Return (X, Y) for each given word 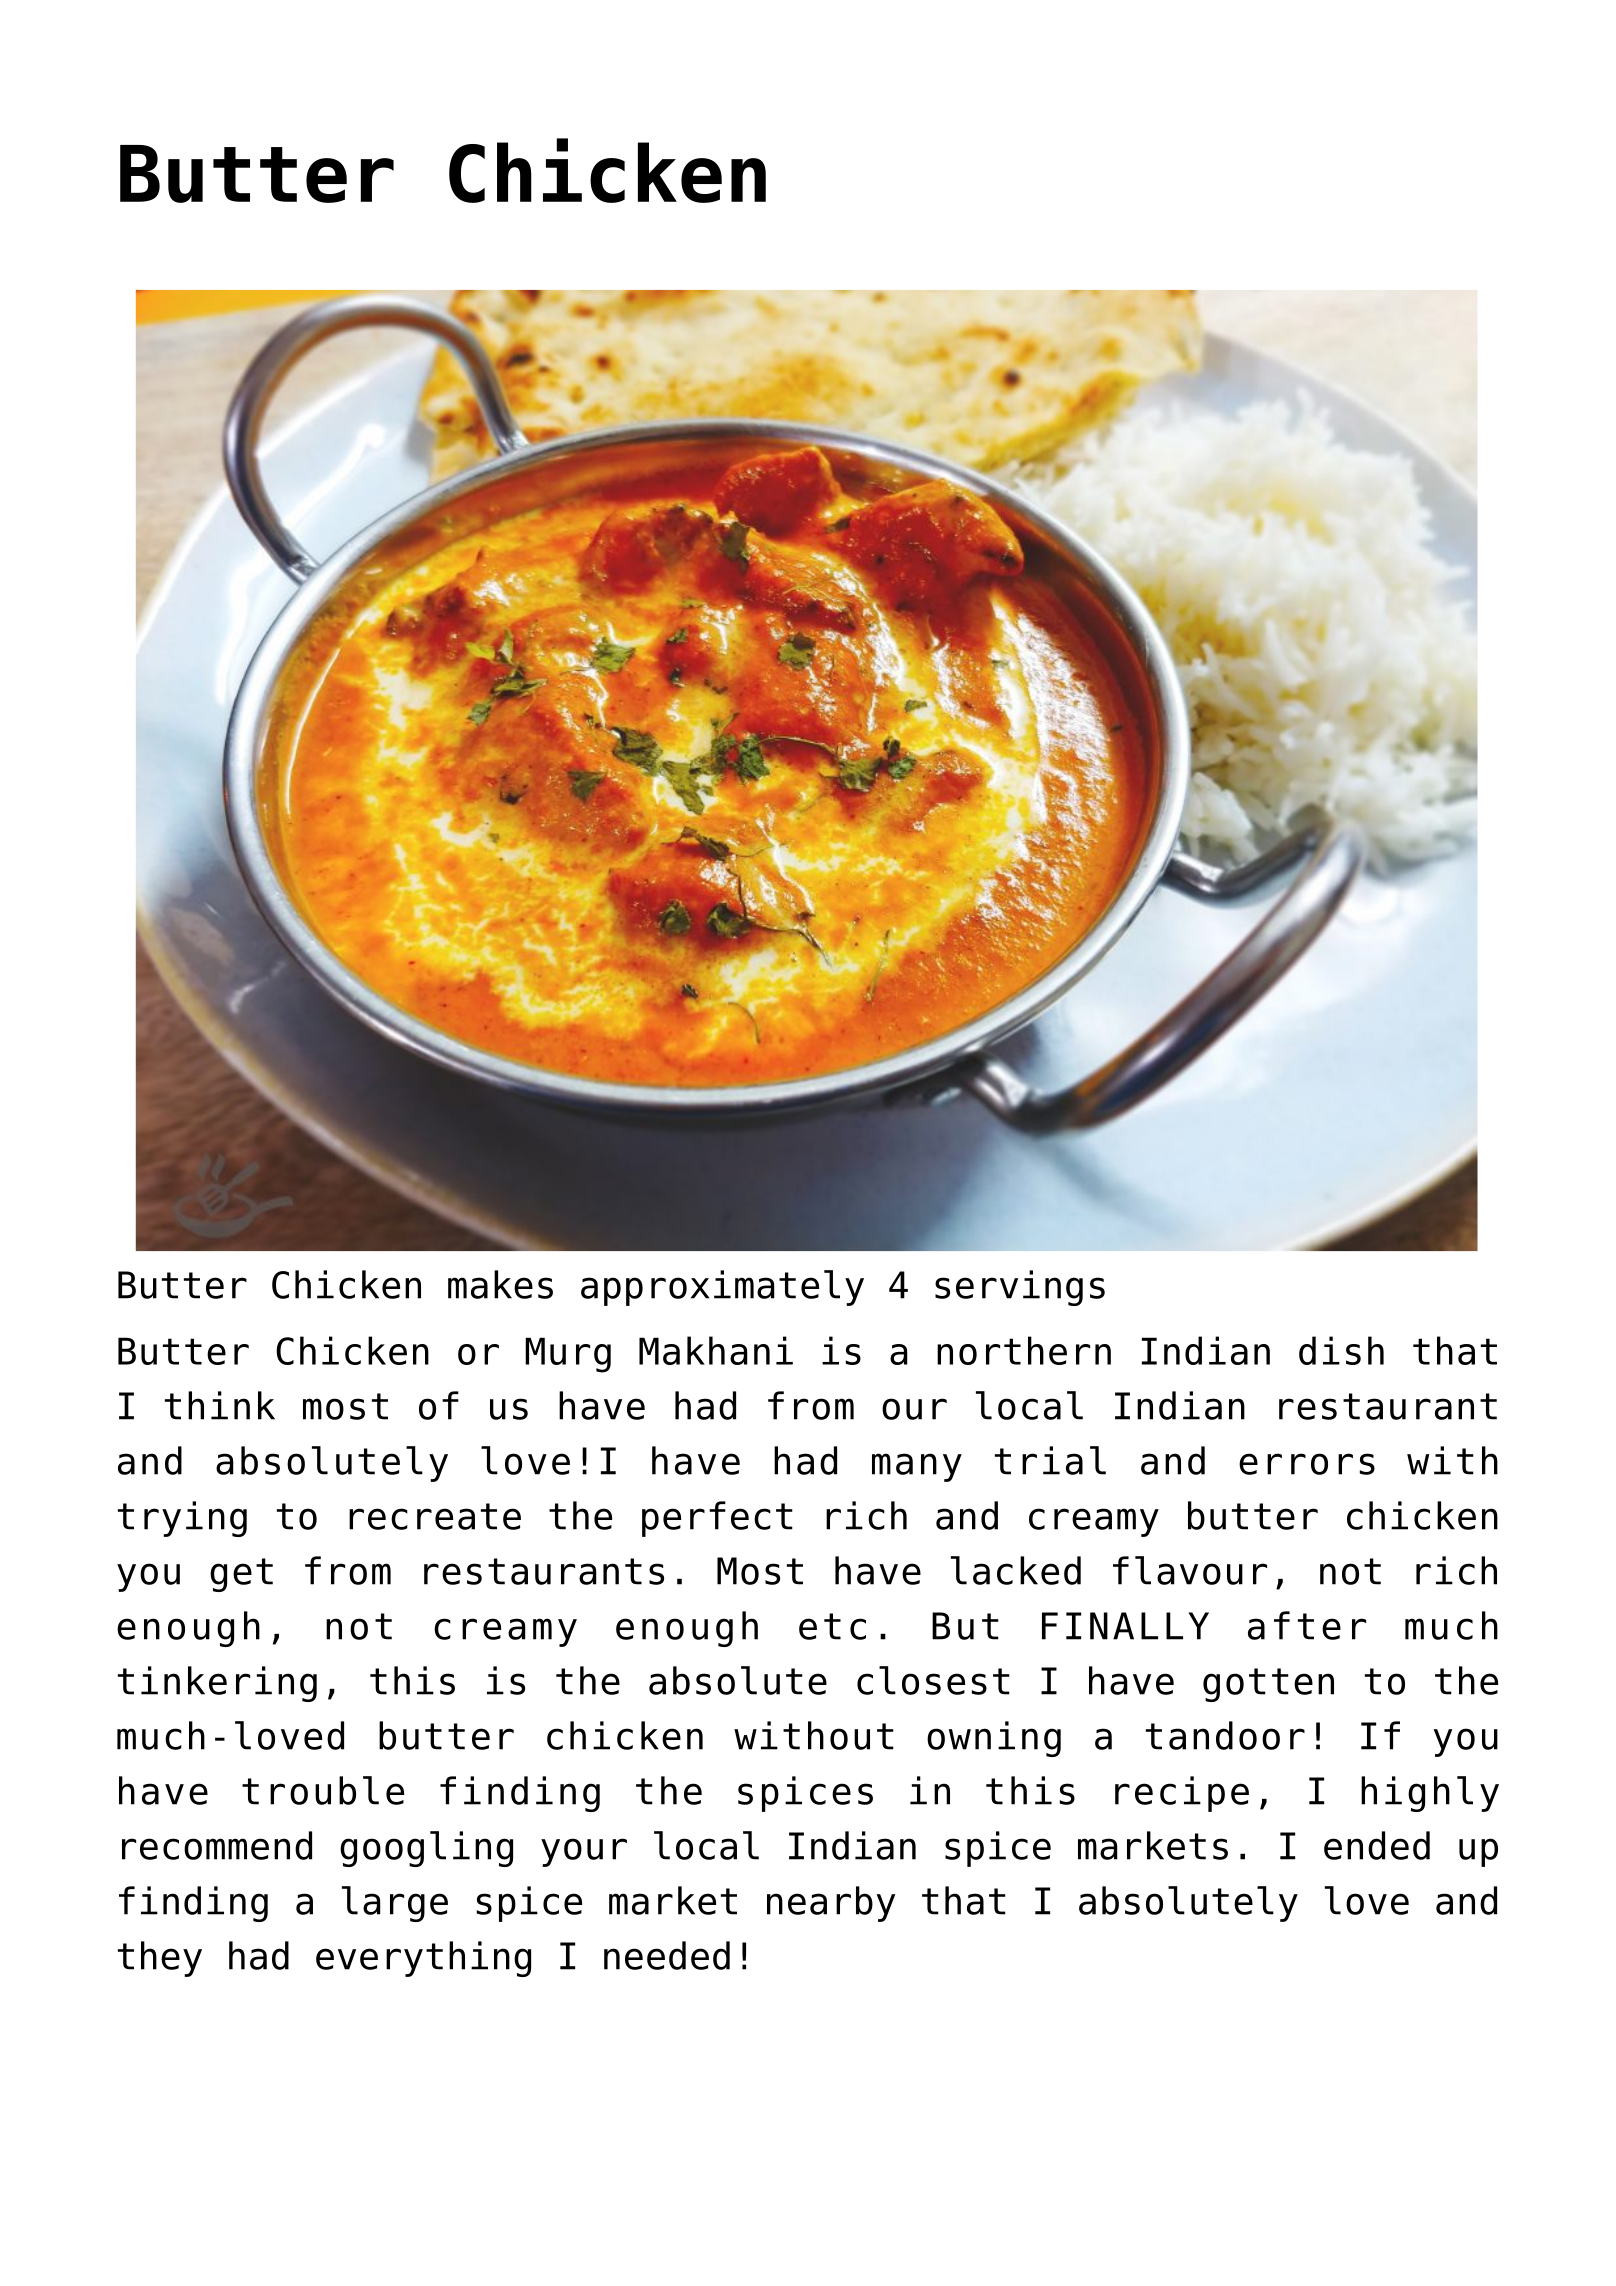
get (241, 1575)
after (1307, 1625)
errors (1307, 1464)
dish (1341, 1350)
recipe (1182, 1794)
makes (500, 1284)
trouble (323, 1790)
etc (832, 1626)
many (917, 1467)
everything (423, 1959)
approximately (722, 1288)
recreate (435, 1516)
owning (994, 1739)
